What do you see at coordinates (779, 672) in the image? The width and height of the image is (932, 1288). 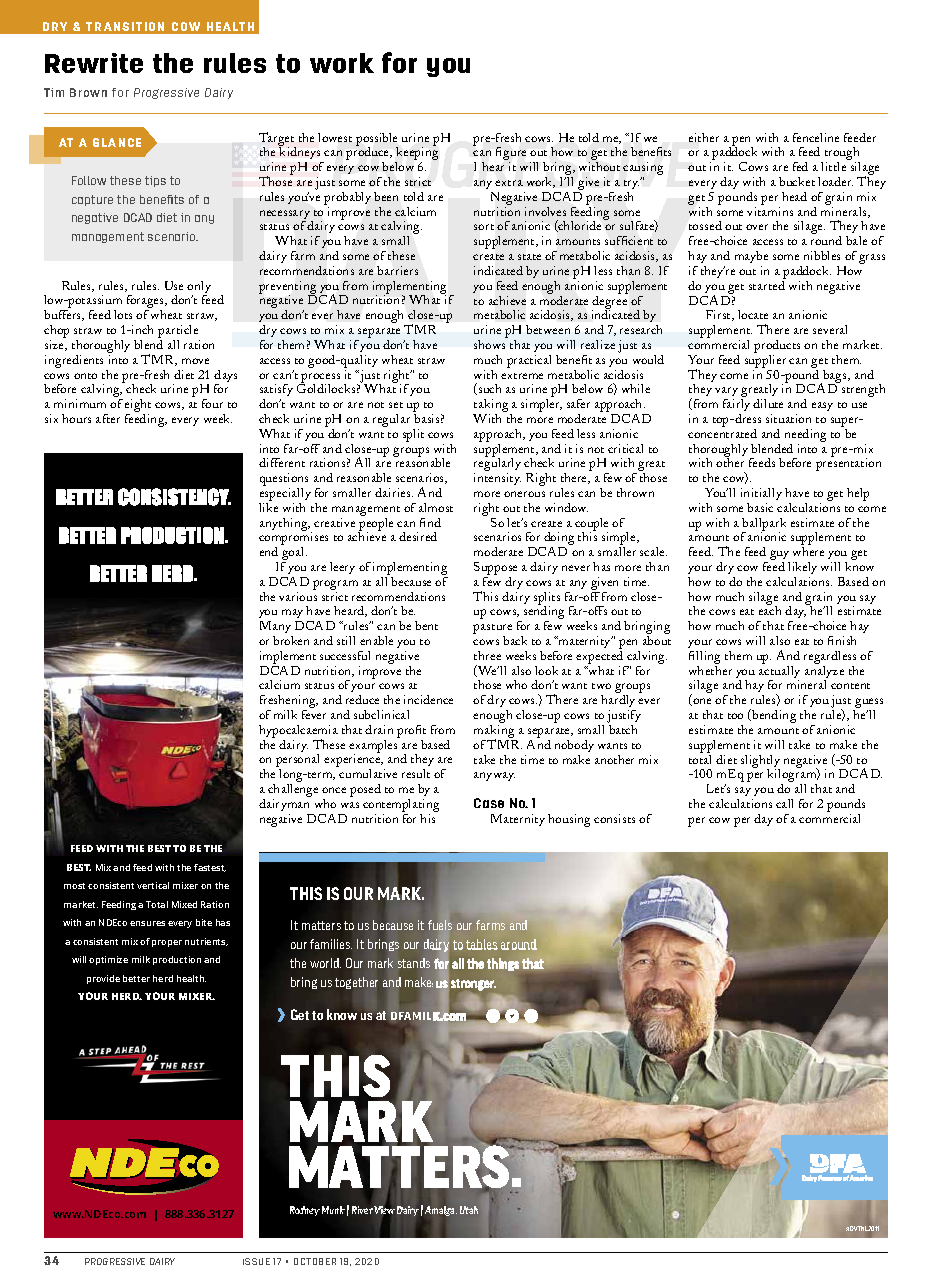 I see `actually` at bounding box center [779, 672].
